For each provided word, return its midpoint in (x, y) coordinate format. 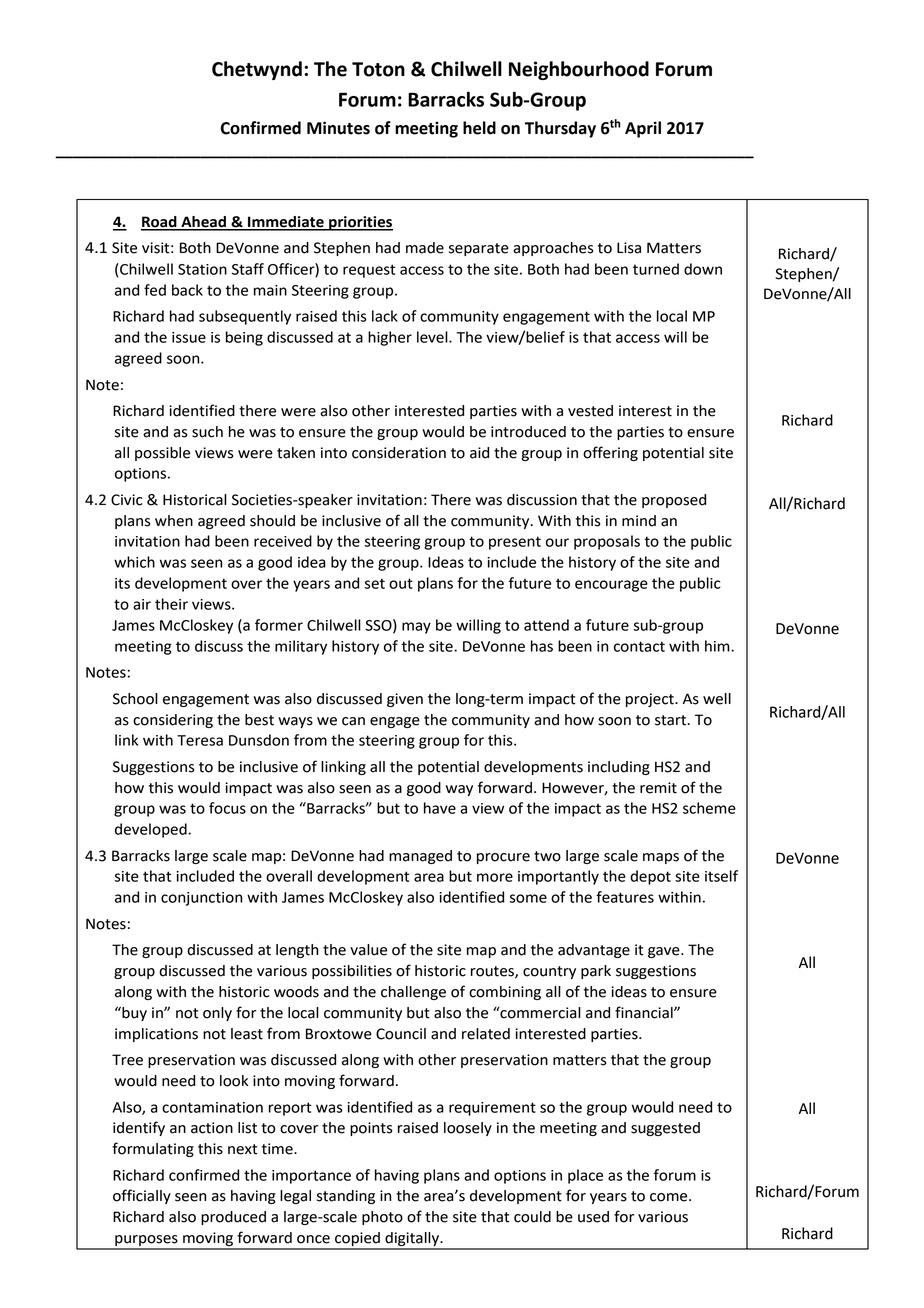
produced (233, 1218)
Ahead (203, 223)
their (171, 604)
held (479, 128)
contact (639, 646)
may (416, 628)
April (643, 129)
